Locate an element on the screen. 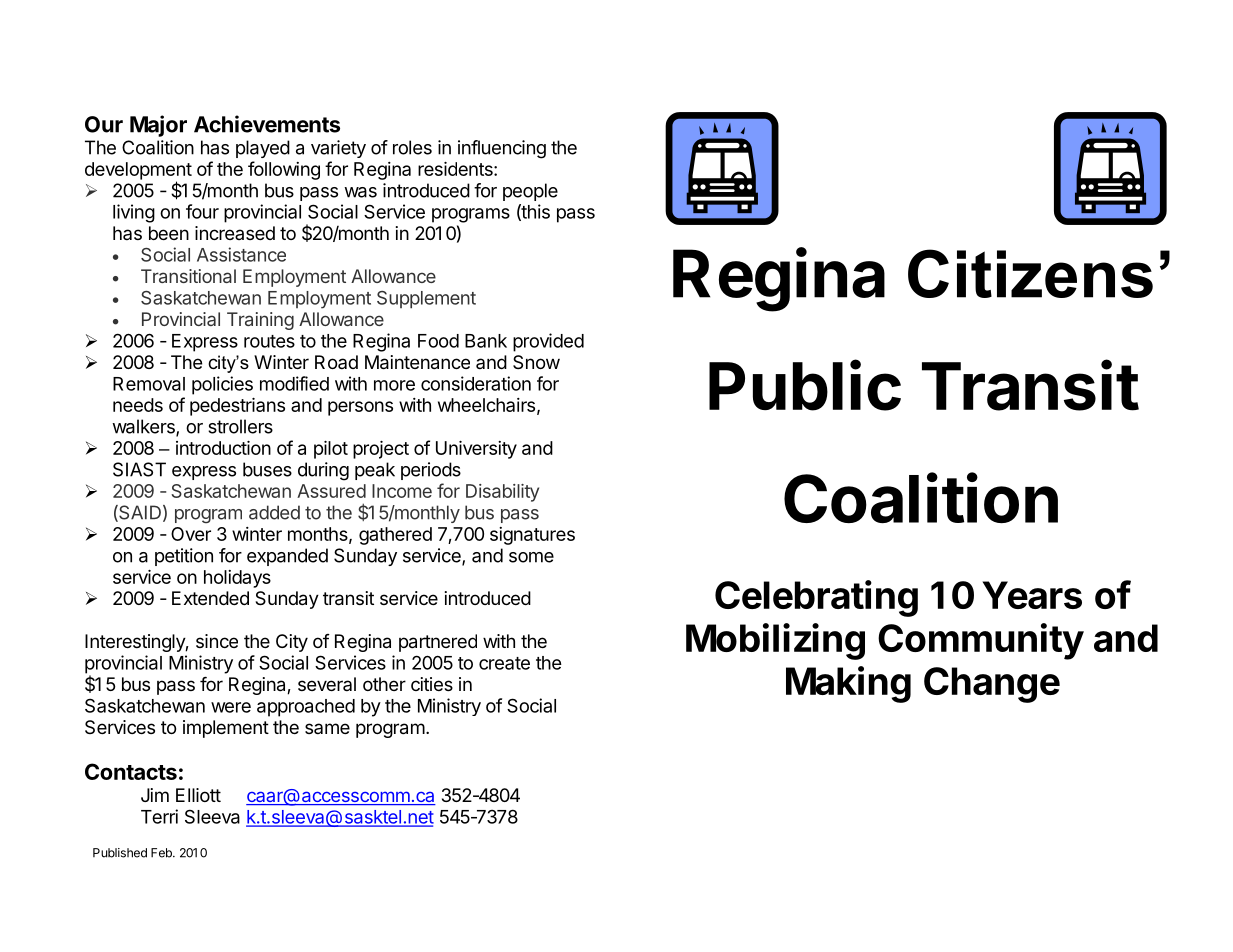 This screenshot has width=1233, height=952. played is located at coordinates (263, 149).
